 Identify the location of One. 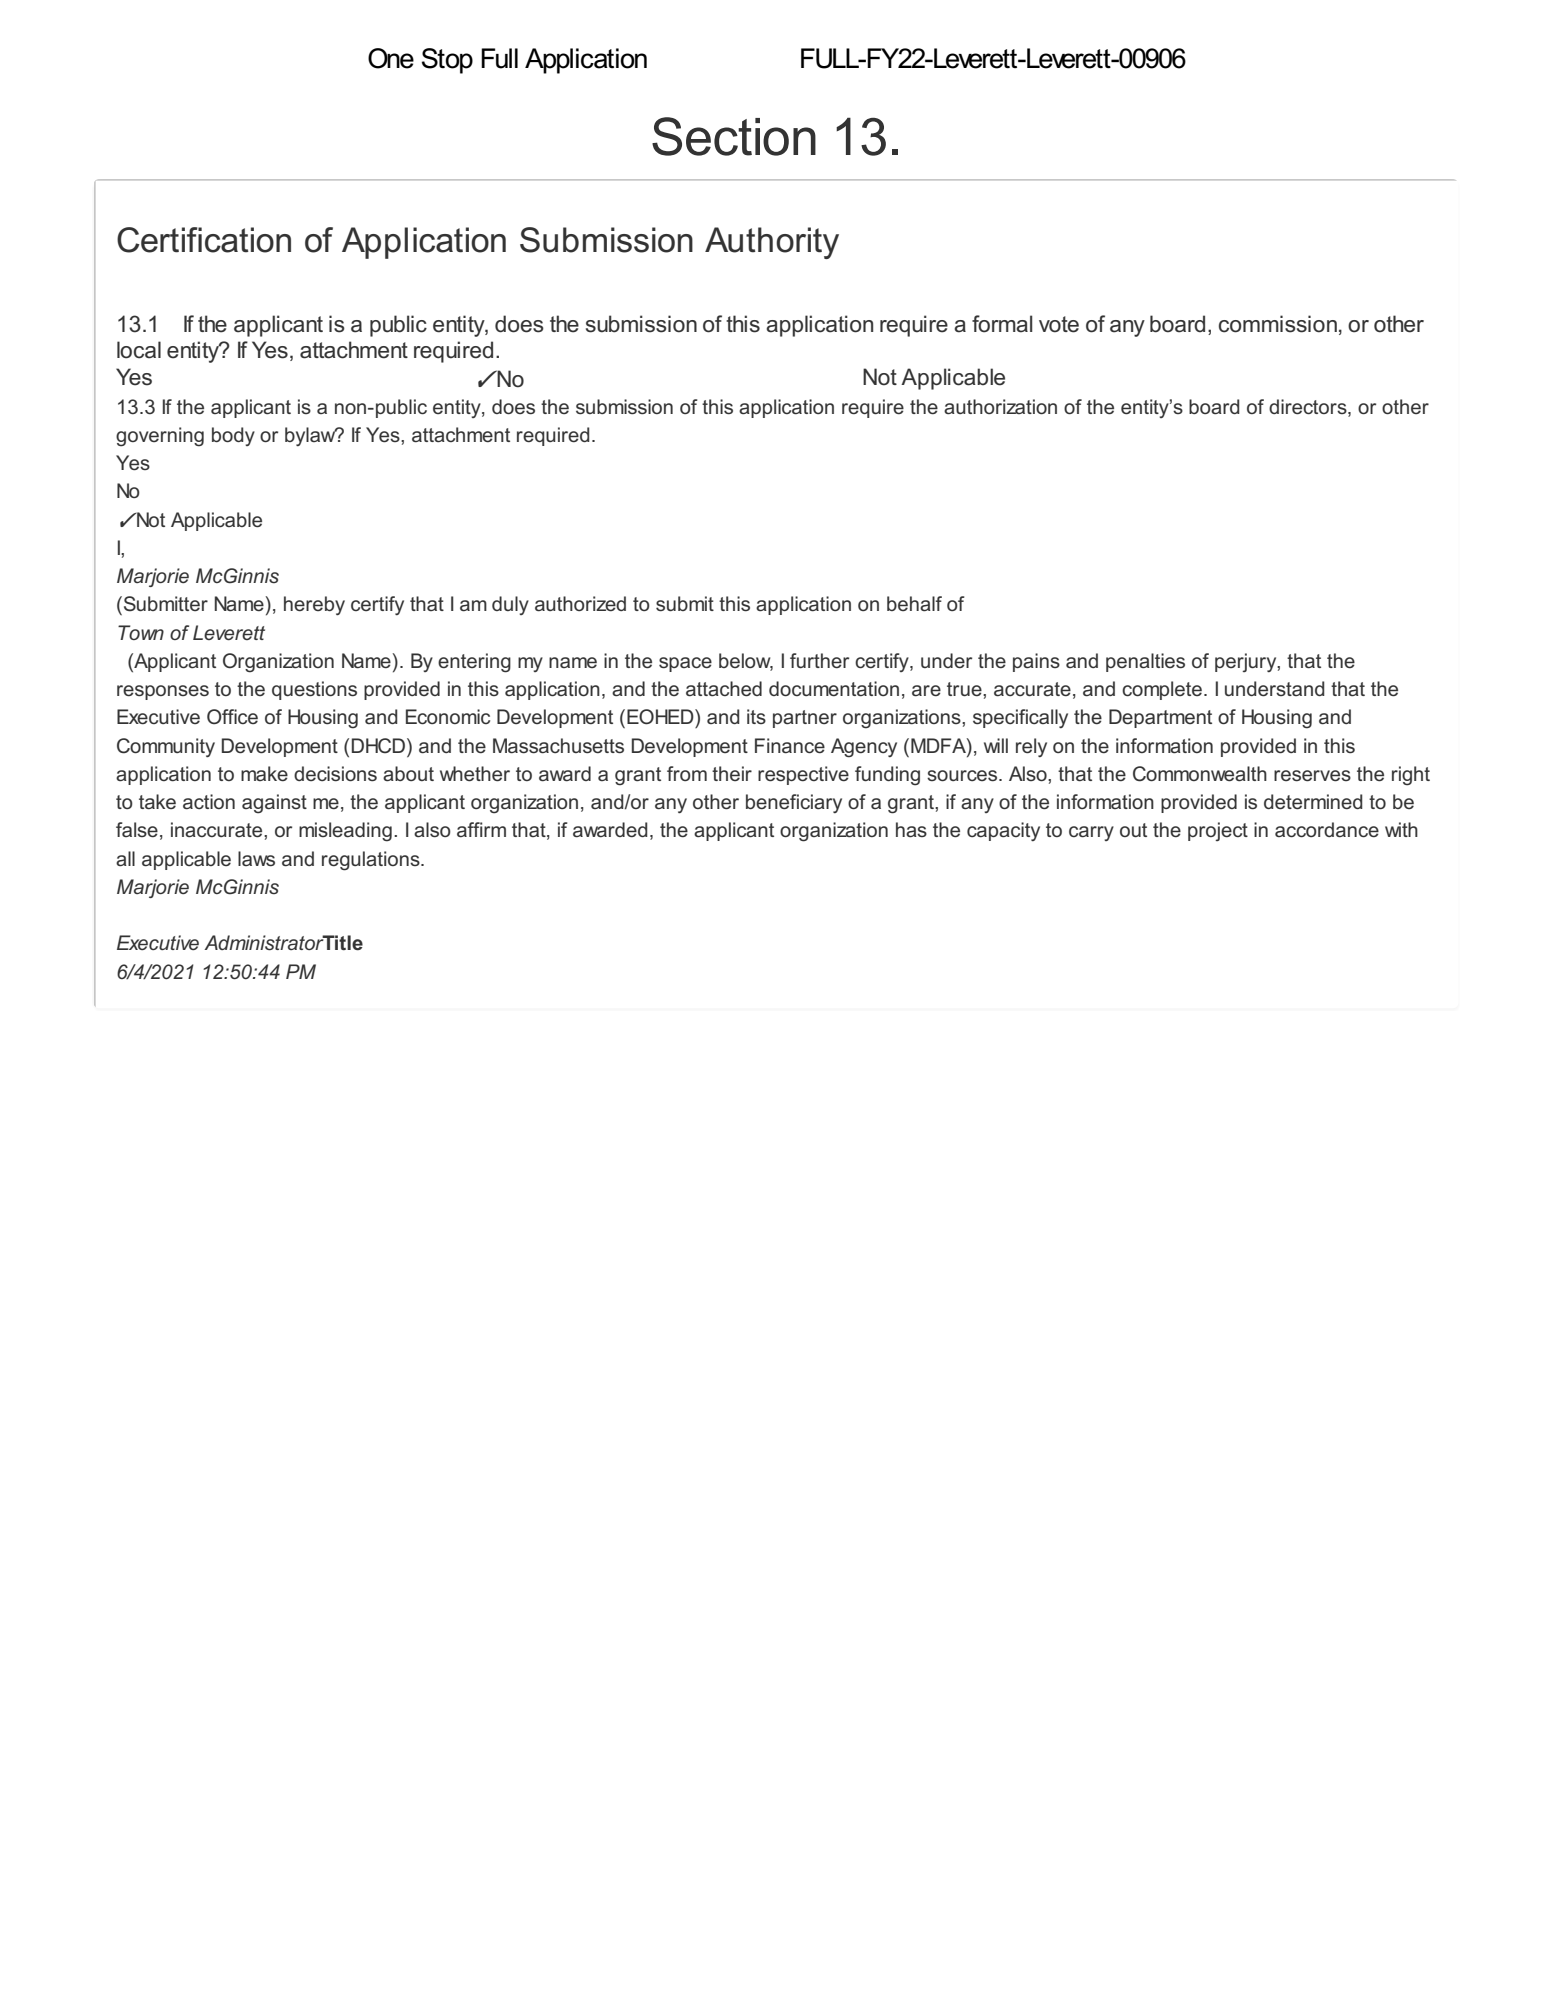
(391, 58).
